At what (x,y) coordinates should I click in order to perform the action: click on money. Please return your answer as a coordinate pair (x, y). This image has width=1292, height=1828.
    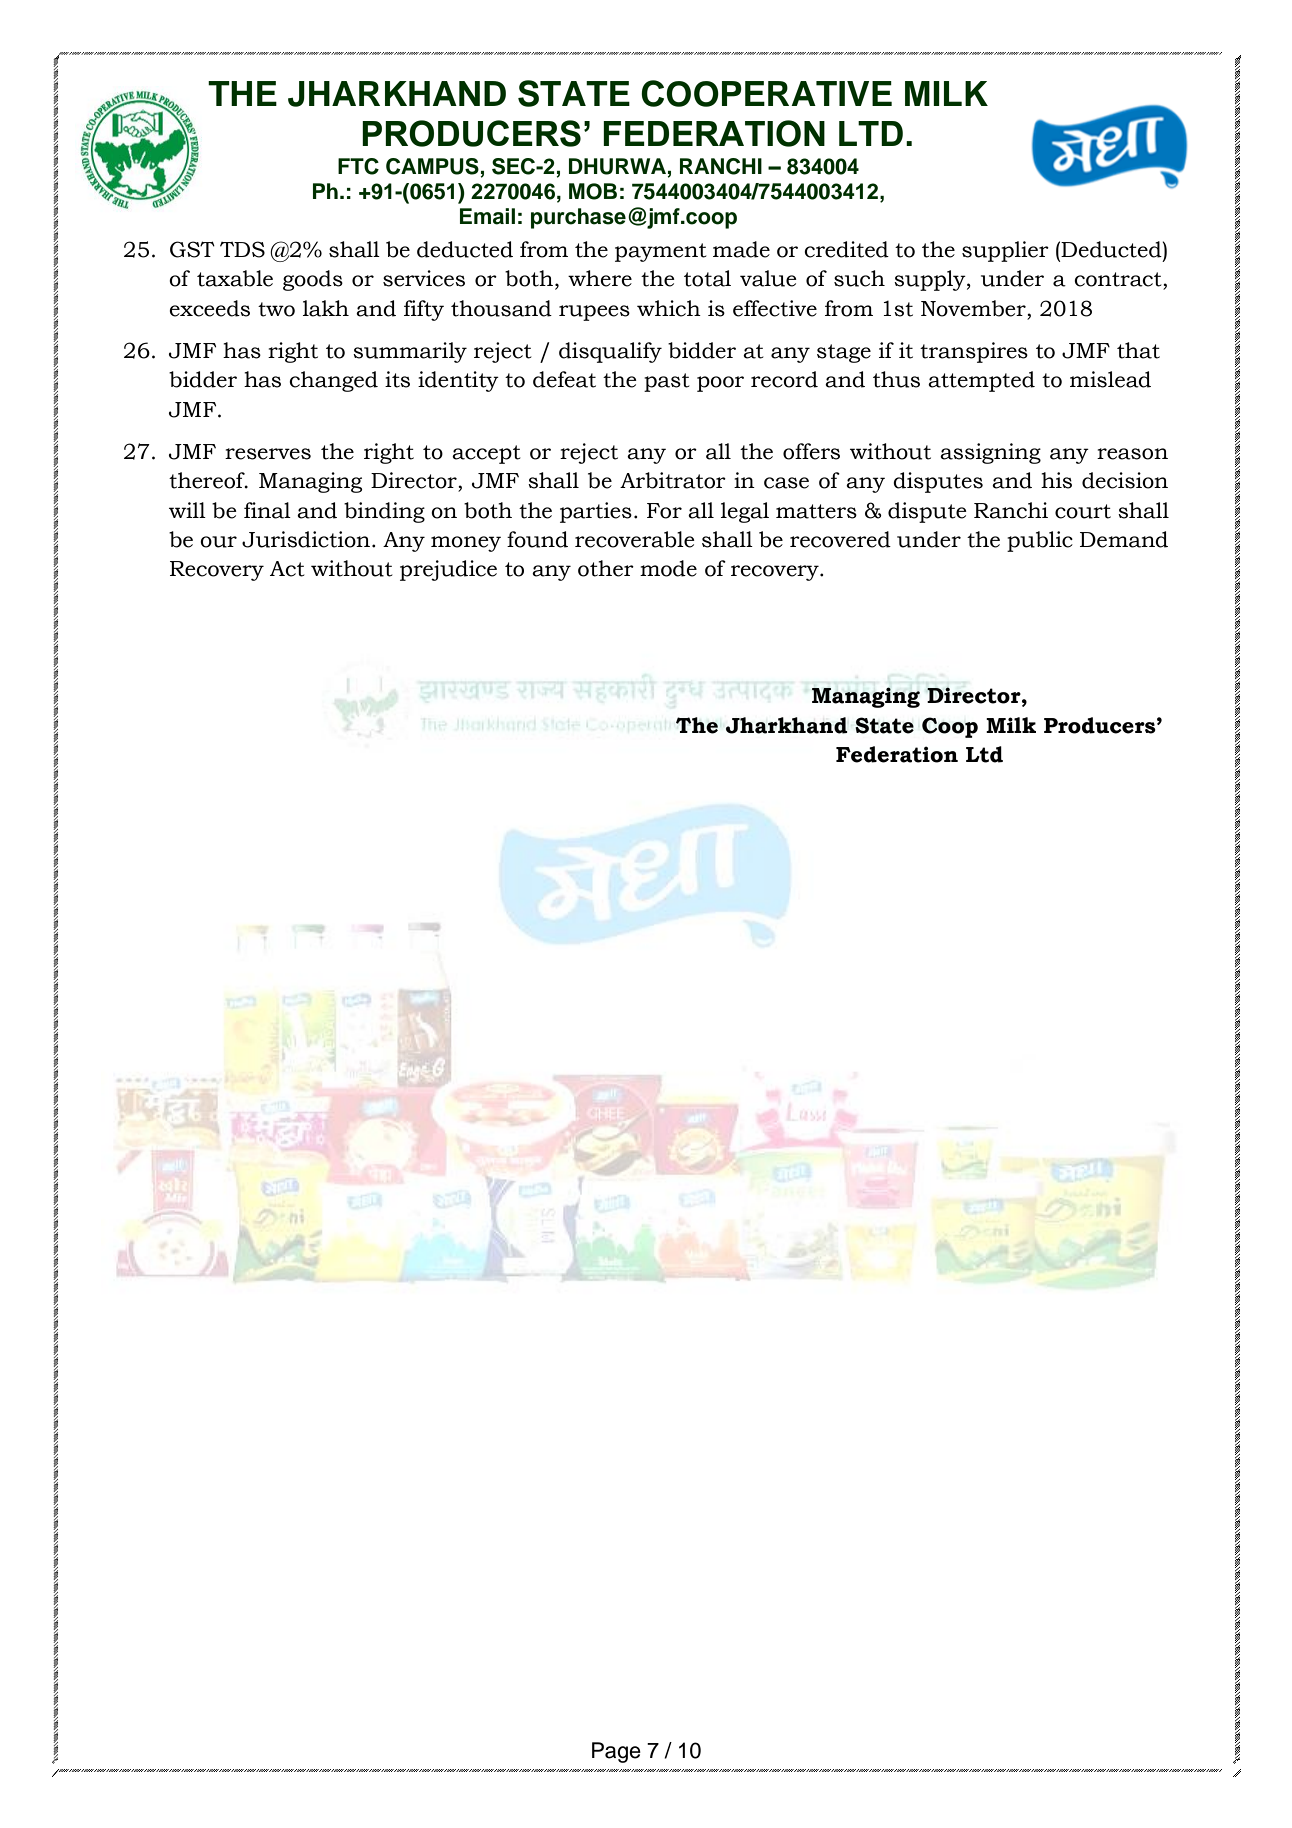
    Looking at the image, I should click on (466, 544).
